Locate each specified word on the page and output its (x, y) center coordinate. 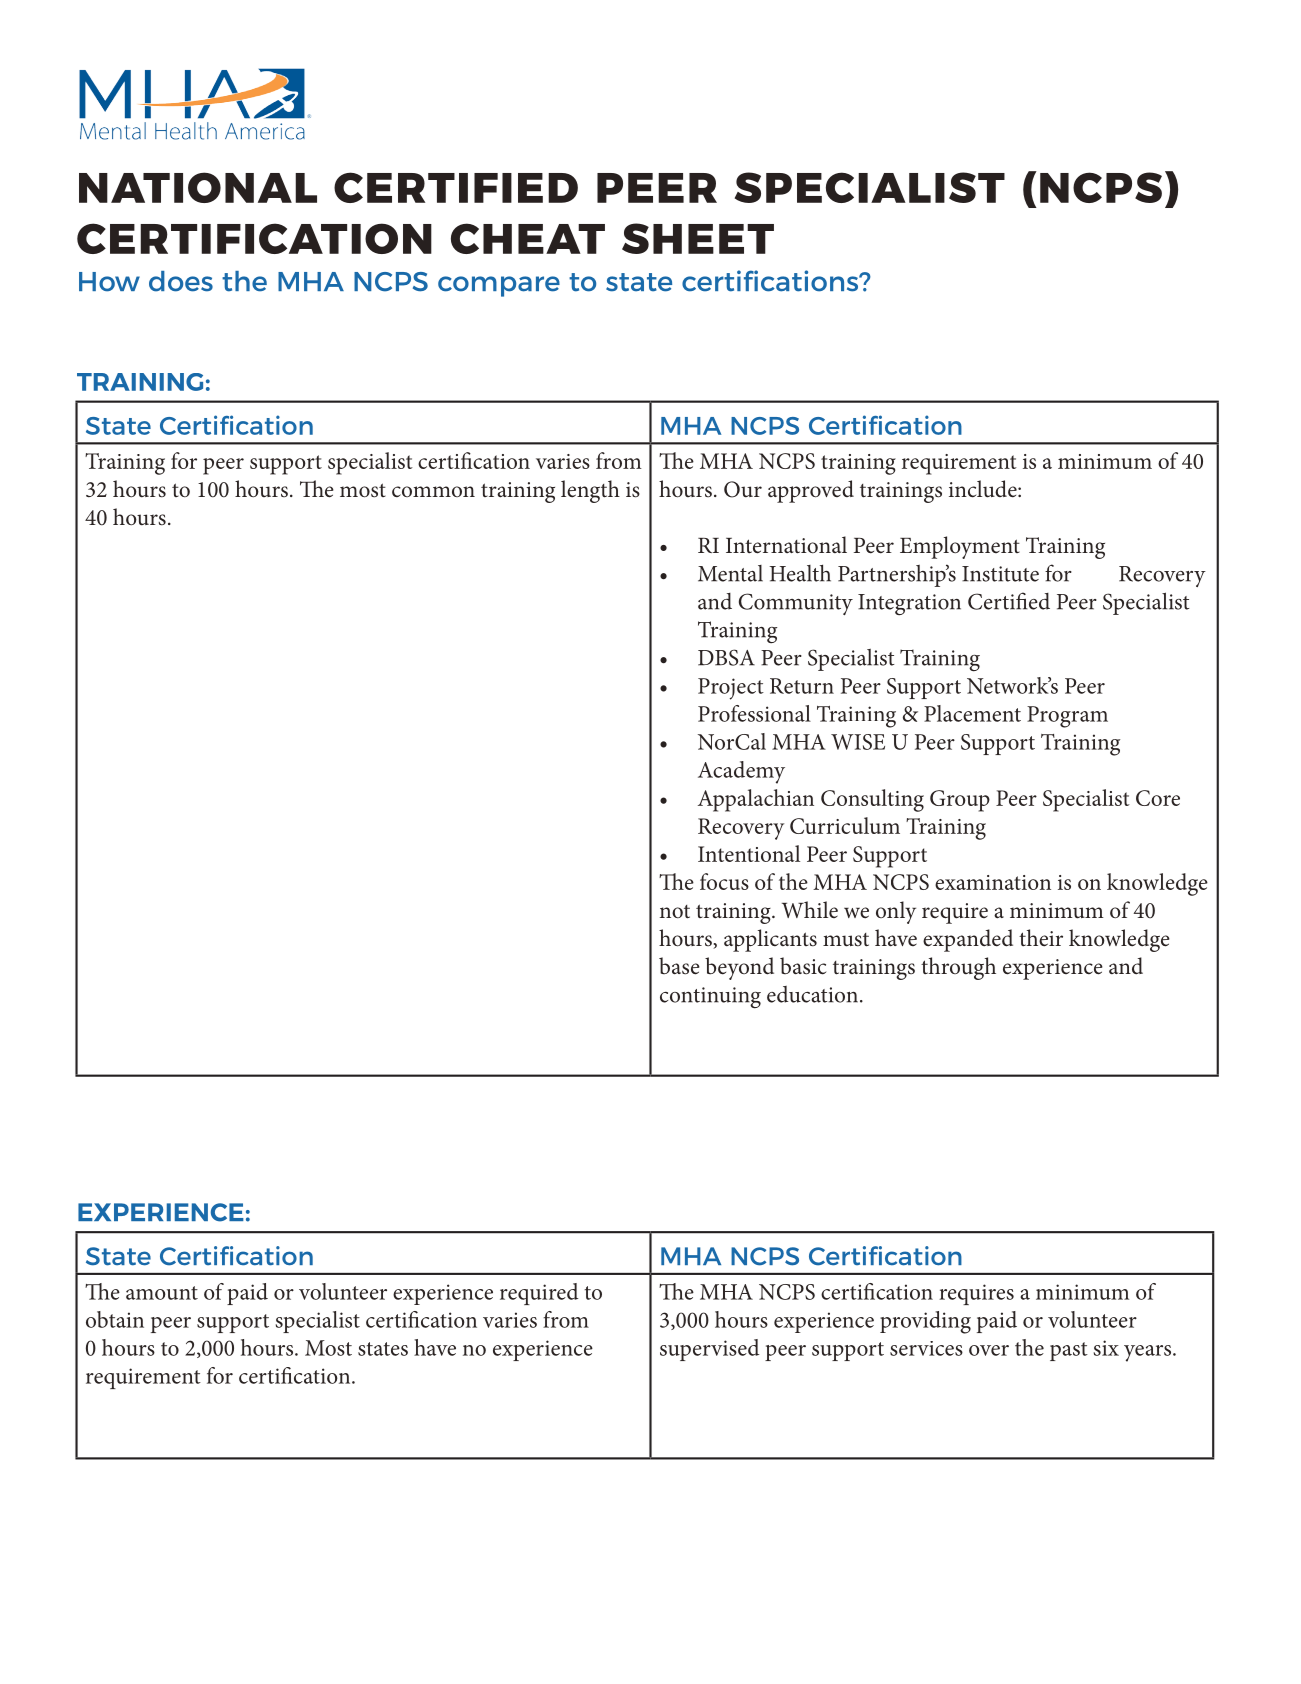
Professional (754, 713)
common (433, 491)
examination (993, 882)
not (675, 912)
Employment (960, 547)
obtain (115, 1319)
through (958, 968)
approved (811, 491)
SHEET (698, 238)
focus (724, 881)
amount (162, 1293)
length (590, 491)
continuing (710, 998)
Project (731, 689)
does (181, 281)
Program (1067, 717)
